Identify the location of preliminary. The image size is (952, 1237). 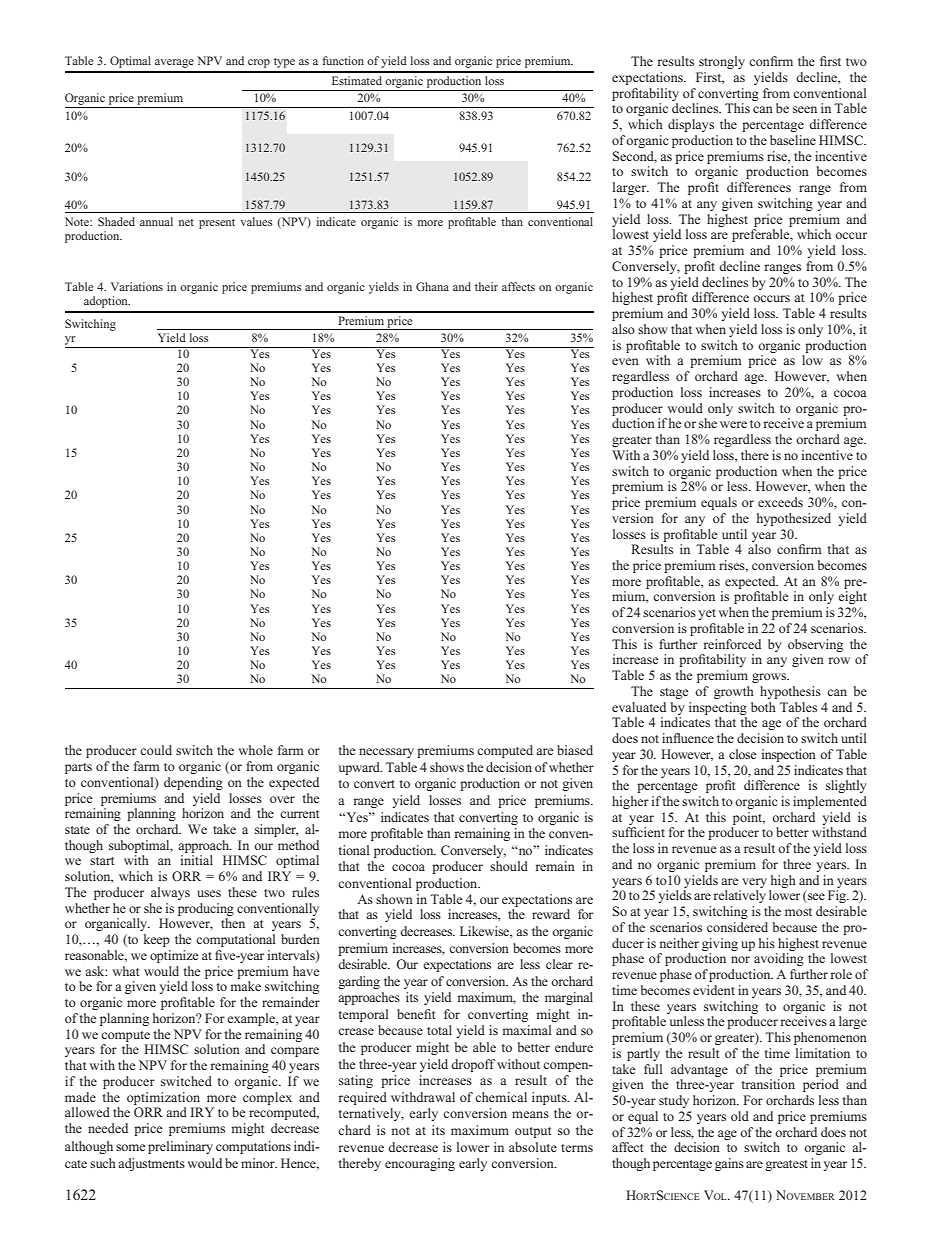
(180, 1147).
